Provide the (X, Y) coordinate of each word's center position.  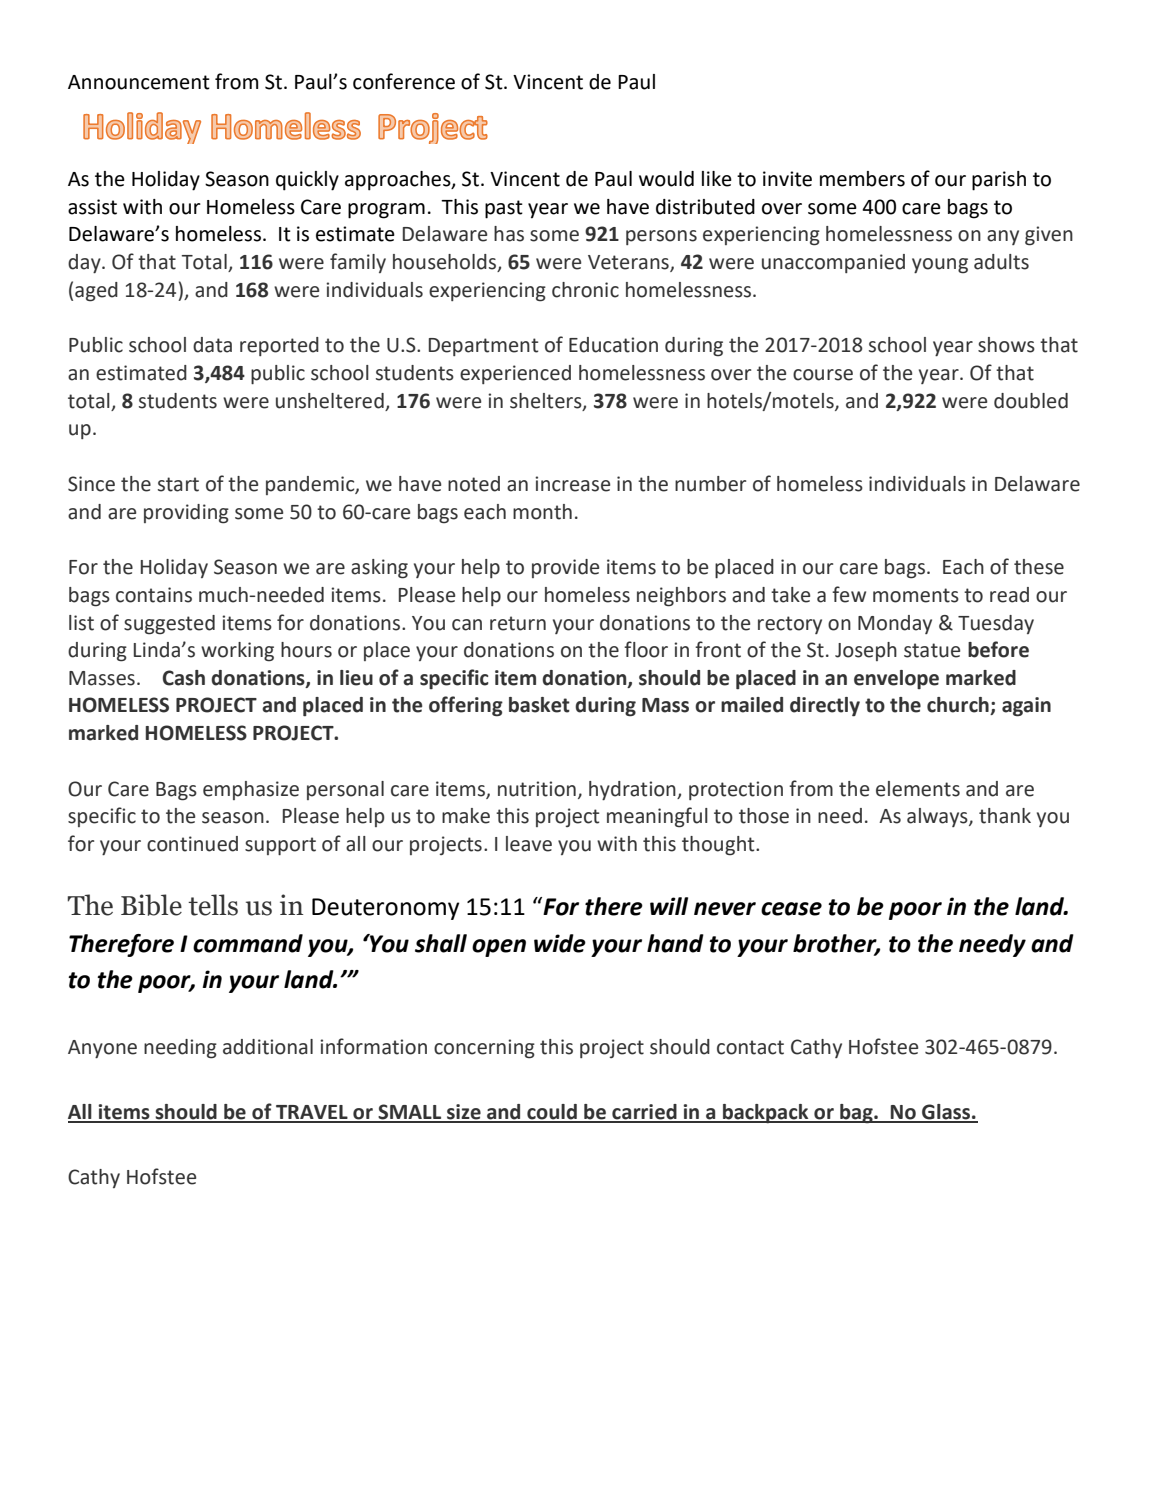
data (212, 345)
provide (565, 568)
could (552, 1113)
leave (529, 844)
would (666, 179)
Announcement (139, 82)
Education (613, 345)
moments (916, 595)
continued (192, 844)
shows (1006, 345)
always (938, 817)
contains (154, 595)
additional (268, 1047)
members (862, 179)
